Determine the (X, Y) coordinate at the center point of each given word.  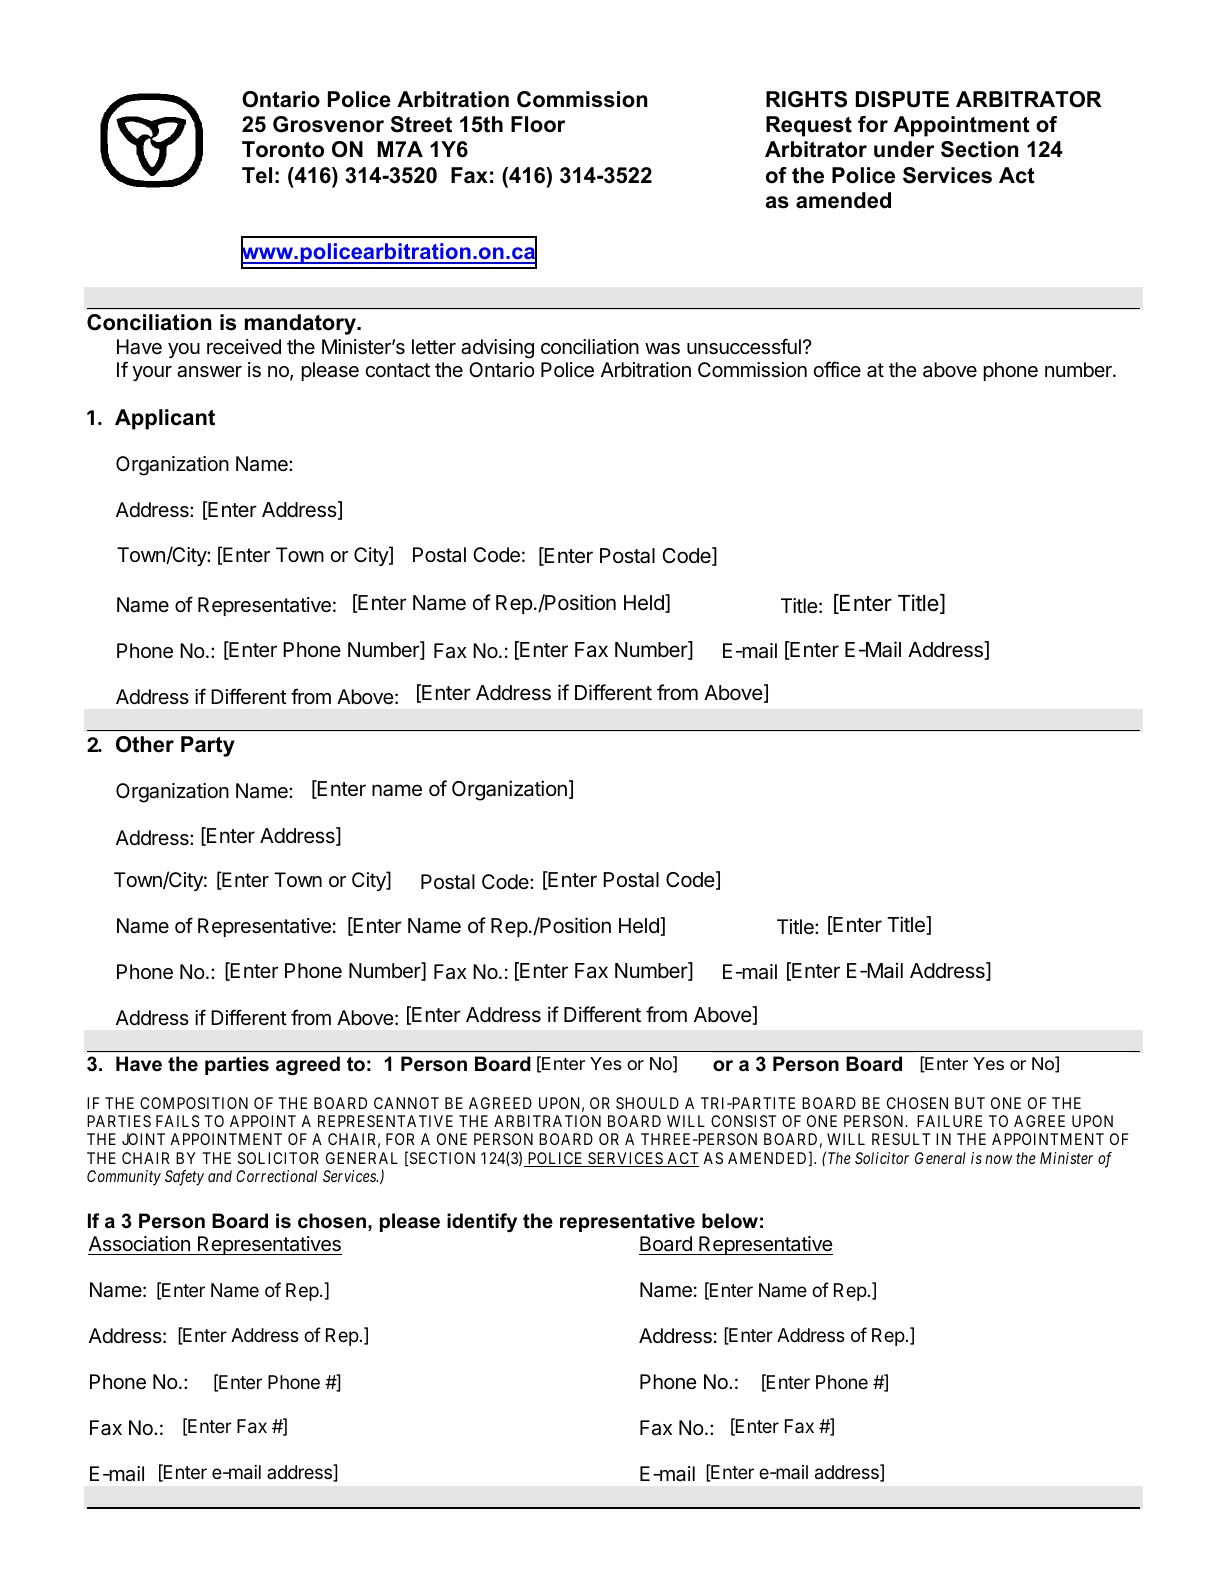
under (904, 149)
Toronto (283, 149)
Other (145, 744)
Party (208, 746)
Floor (538, 124)
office (837, 369)
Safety (184, 1178)
